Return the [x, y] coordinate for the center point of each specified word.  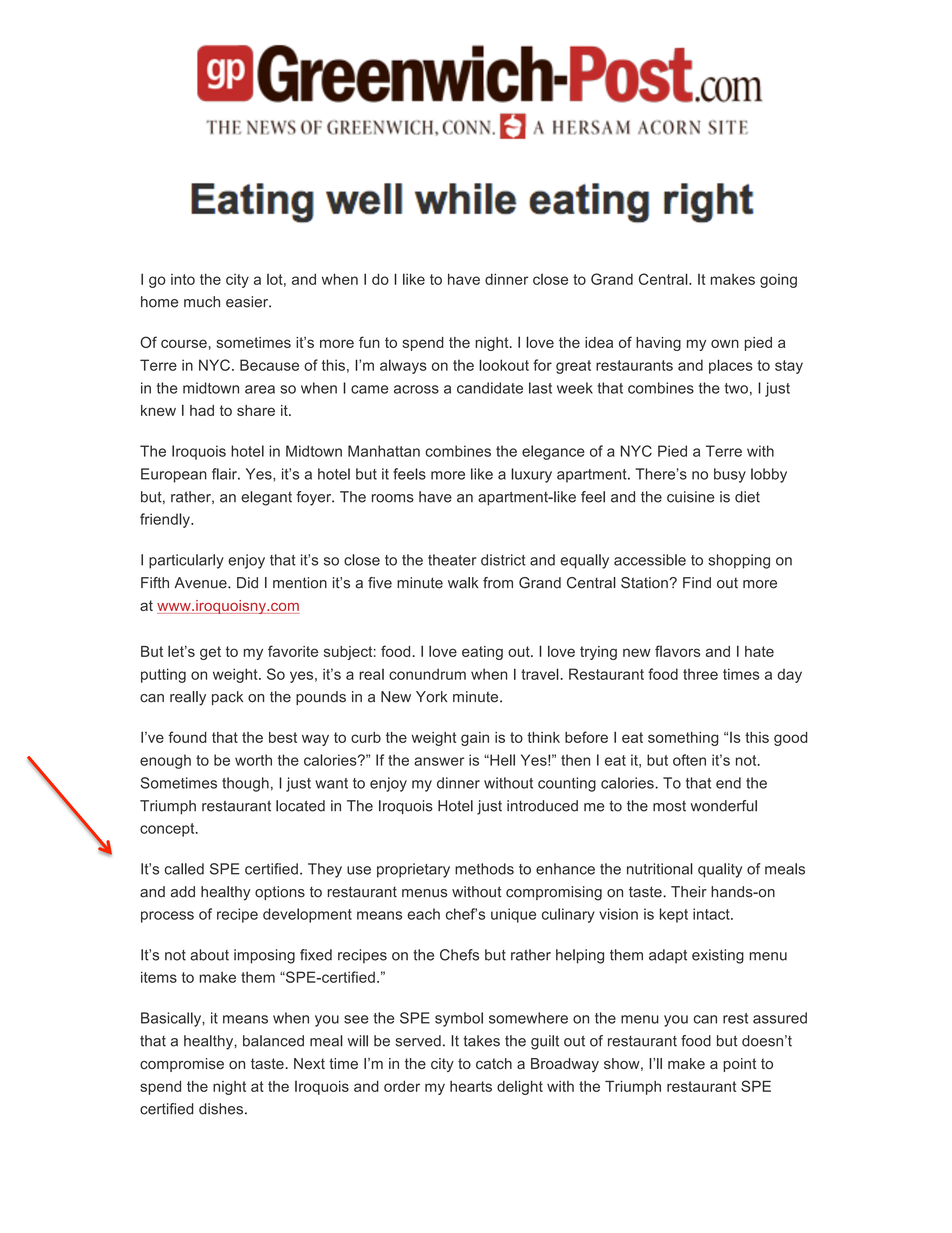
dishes [221, 1109]
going [778, 281]
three [700, 674]
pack [227, 698]
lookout [504, 365]
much [202, 302]
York [431, 697]
